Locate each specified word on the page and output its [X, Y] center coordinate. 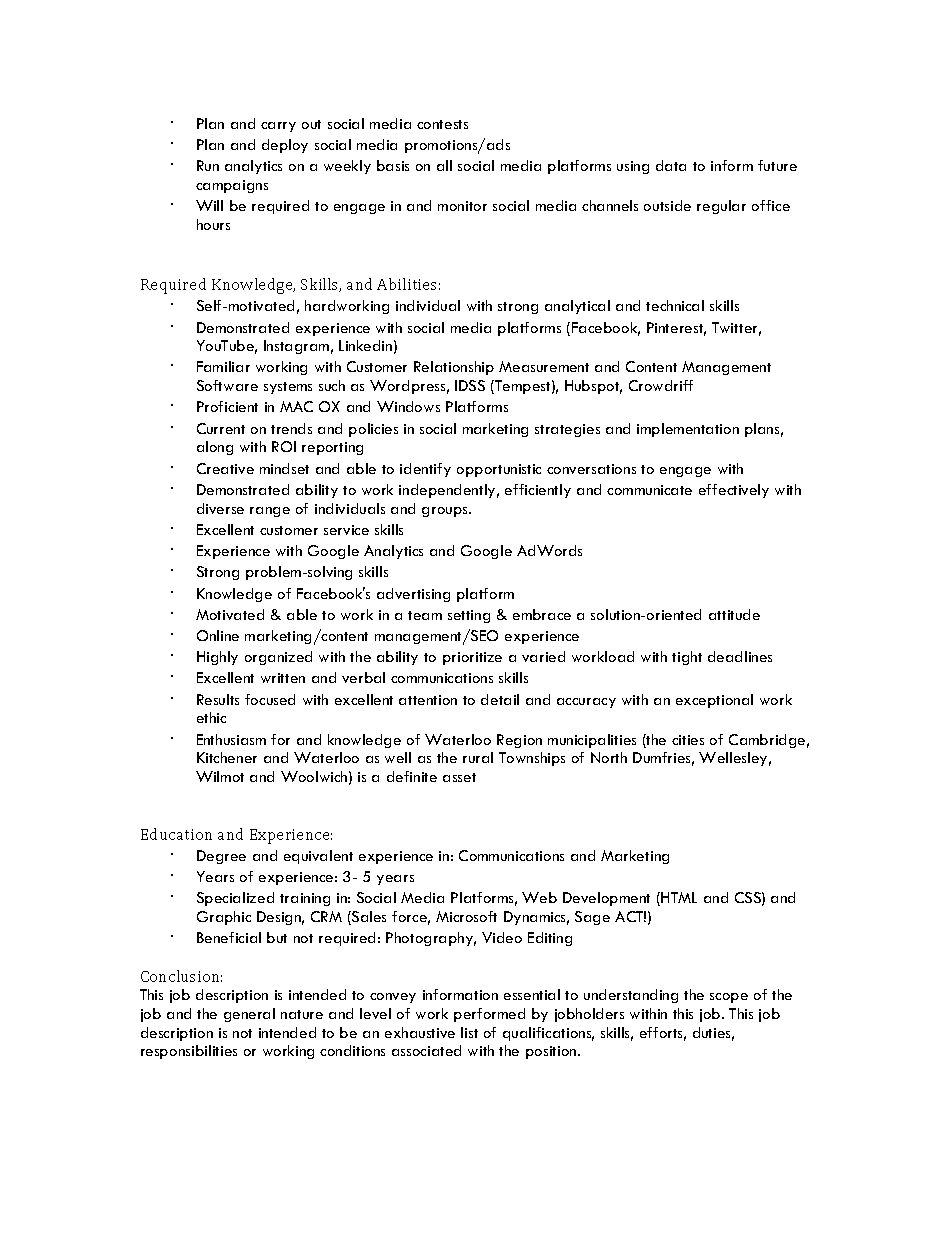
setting [469, 616]
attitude [734, 614]
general [249, 1015]
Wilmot [220, 776]
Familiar [223, 366]
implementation [688, 430]
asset [459, 777]
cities [688, 740]
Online [218, 635]
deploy [285, 146]
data [671, 165]
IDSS [470, 385]
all [444, 165]
